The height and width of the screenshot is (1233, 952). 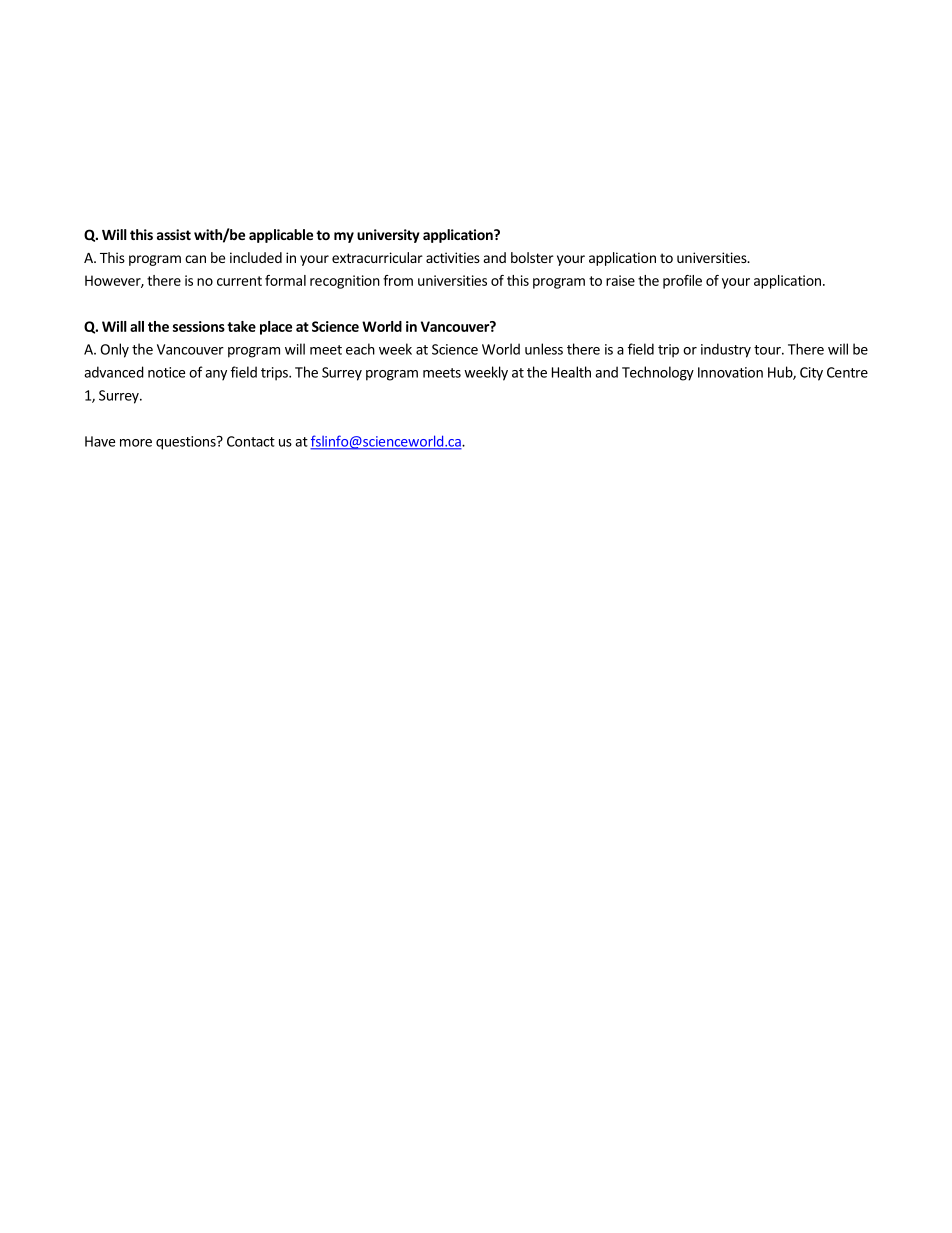 I want to click on questions, so click(x=187, y=443).
